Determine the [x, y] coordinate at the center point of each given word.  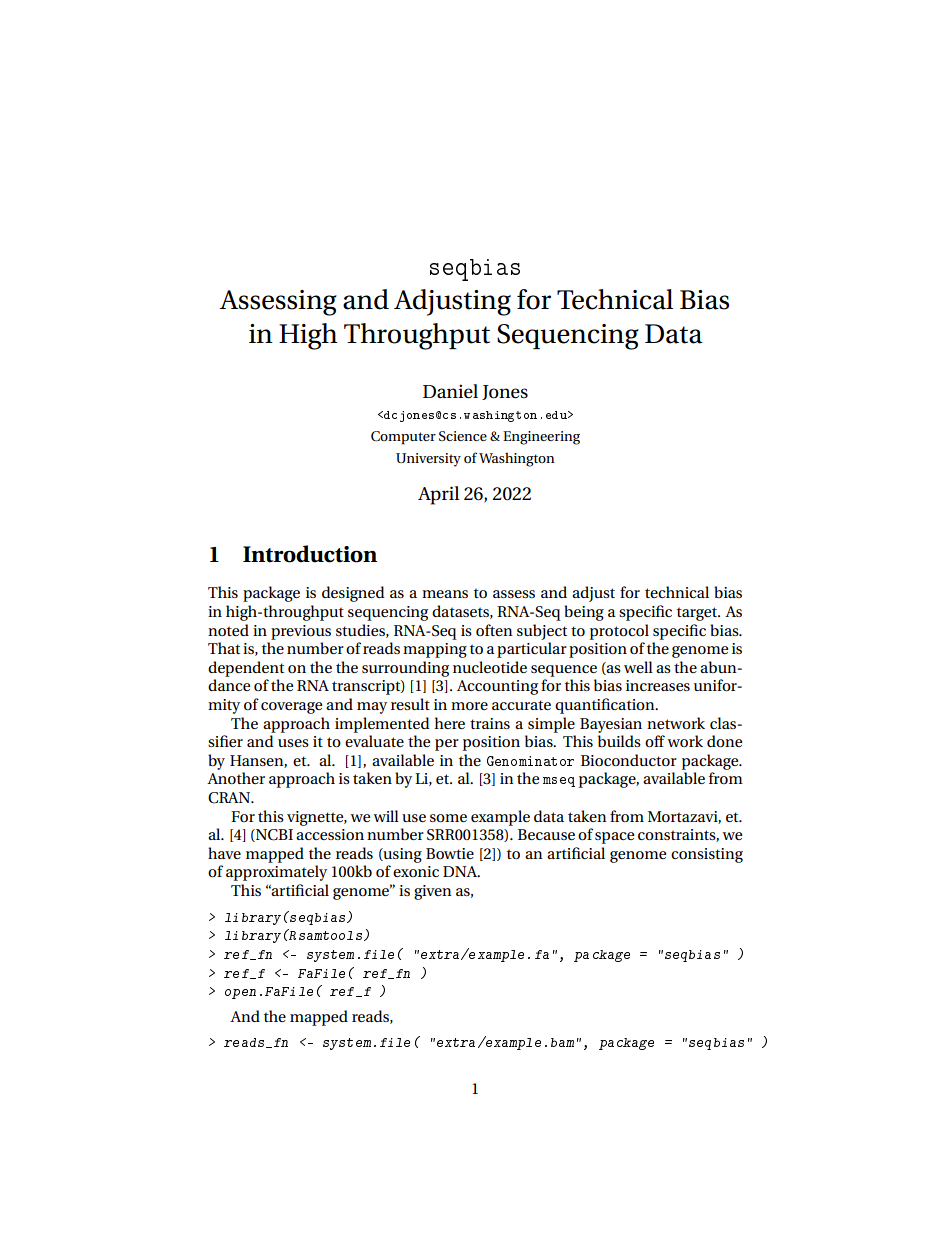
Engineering [541, 438]
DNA [461, 871]
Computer [403, 438]
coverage [291, 708]
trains [490, 723]
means [445, 594]
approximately [276, 873]
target [698, 614]
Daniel [450, 391]
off [655, 741]
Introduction [310, 554]
